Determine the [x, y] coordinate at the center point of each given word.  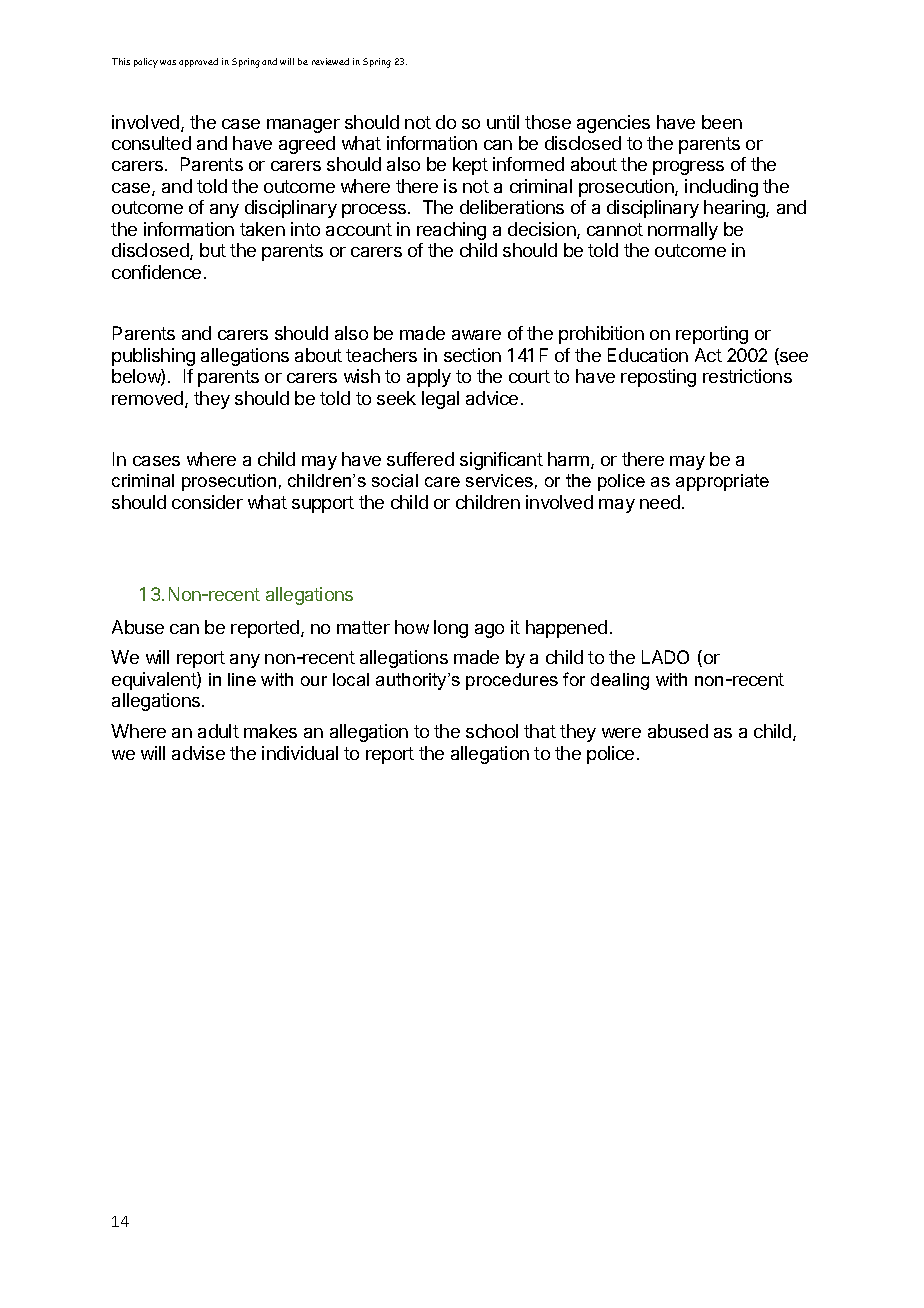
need [660, 502]
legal [440, 400]
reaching [451, 231]
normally [683, 231]
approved [198, 62]
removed [149, 399]
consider [207, 502]
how [412, 627]
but [213, 250]
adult [218, 731]
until [503, 122]
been [722, 122]
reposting [658, 378]
